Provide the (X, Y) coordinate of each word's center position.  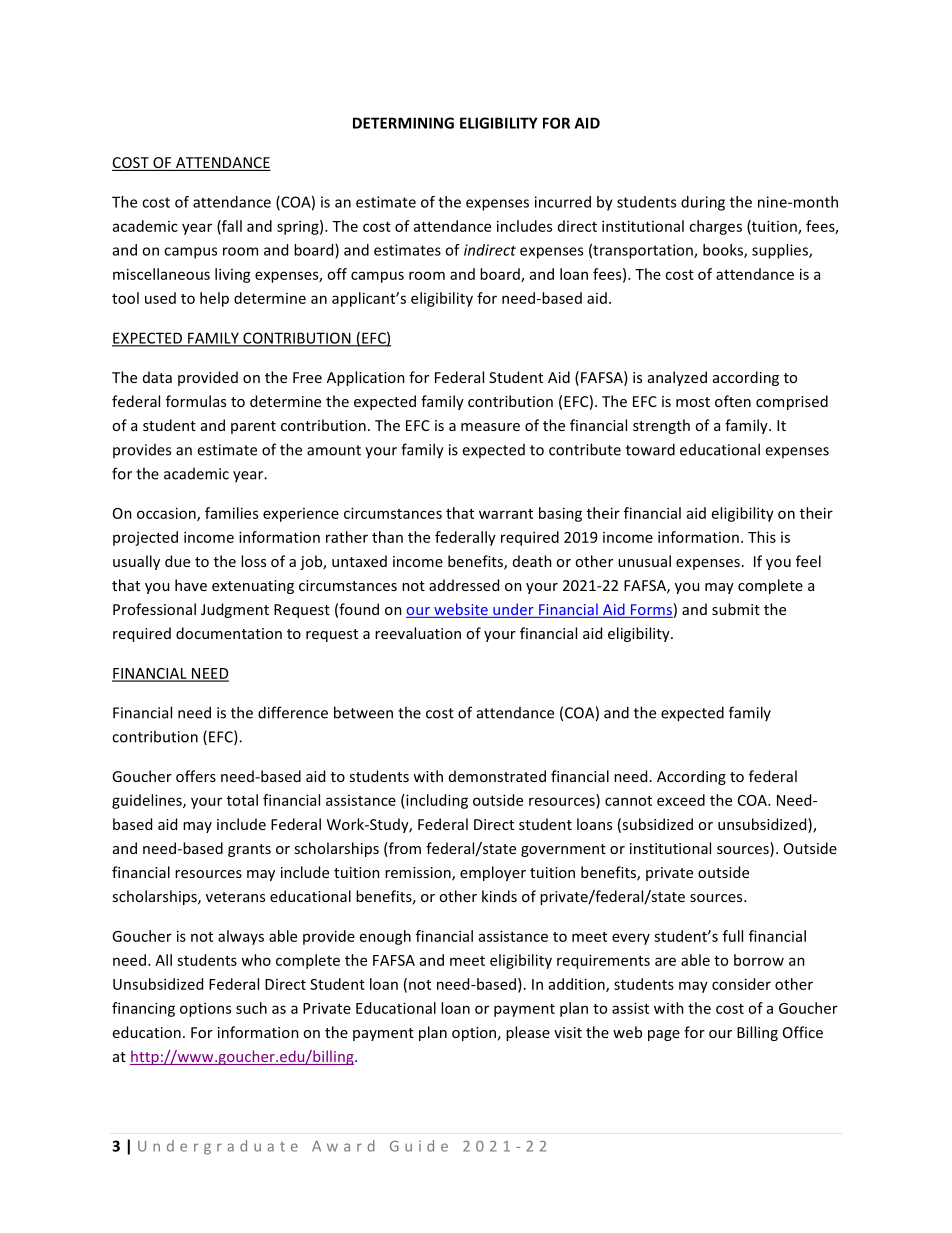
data (157, 377)
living (233, 275)
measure (490, 427)
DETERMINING (403, 123)
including (436, 801)
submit (736, 609)
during (703, 203)
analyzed (677, 378)
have (191, 585)
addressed (464, 585)
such (251, 1008)
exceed (681, 800)
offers (196, 776)
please (528, 1033)
